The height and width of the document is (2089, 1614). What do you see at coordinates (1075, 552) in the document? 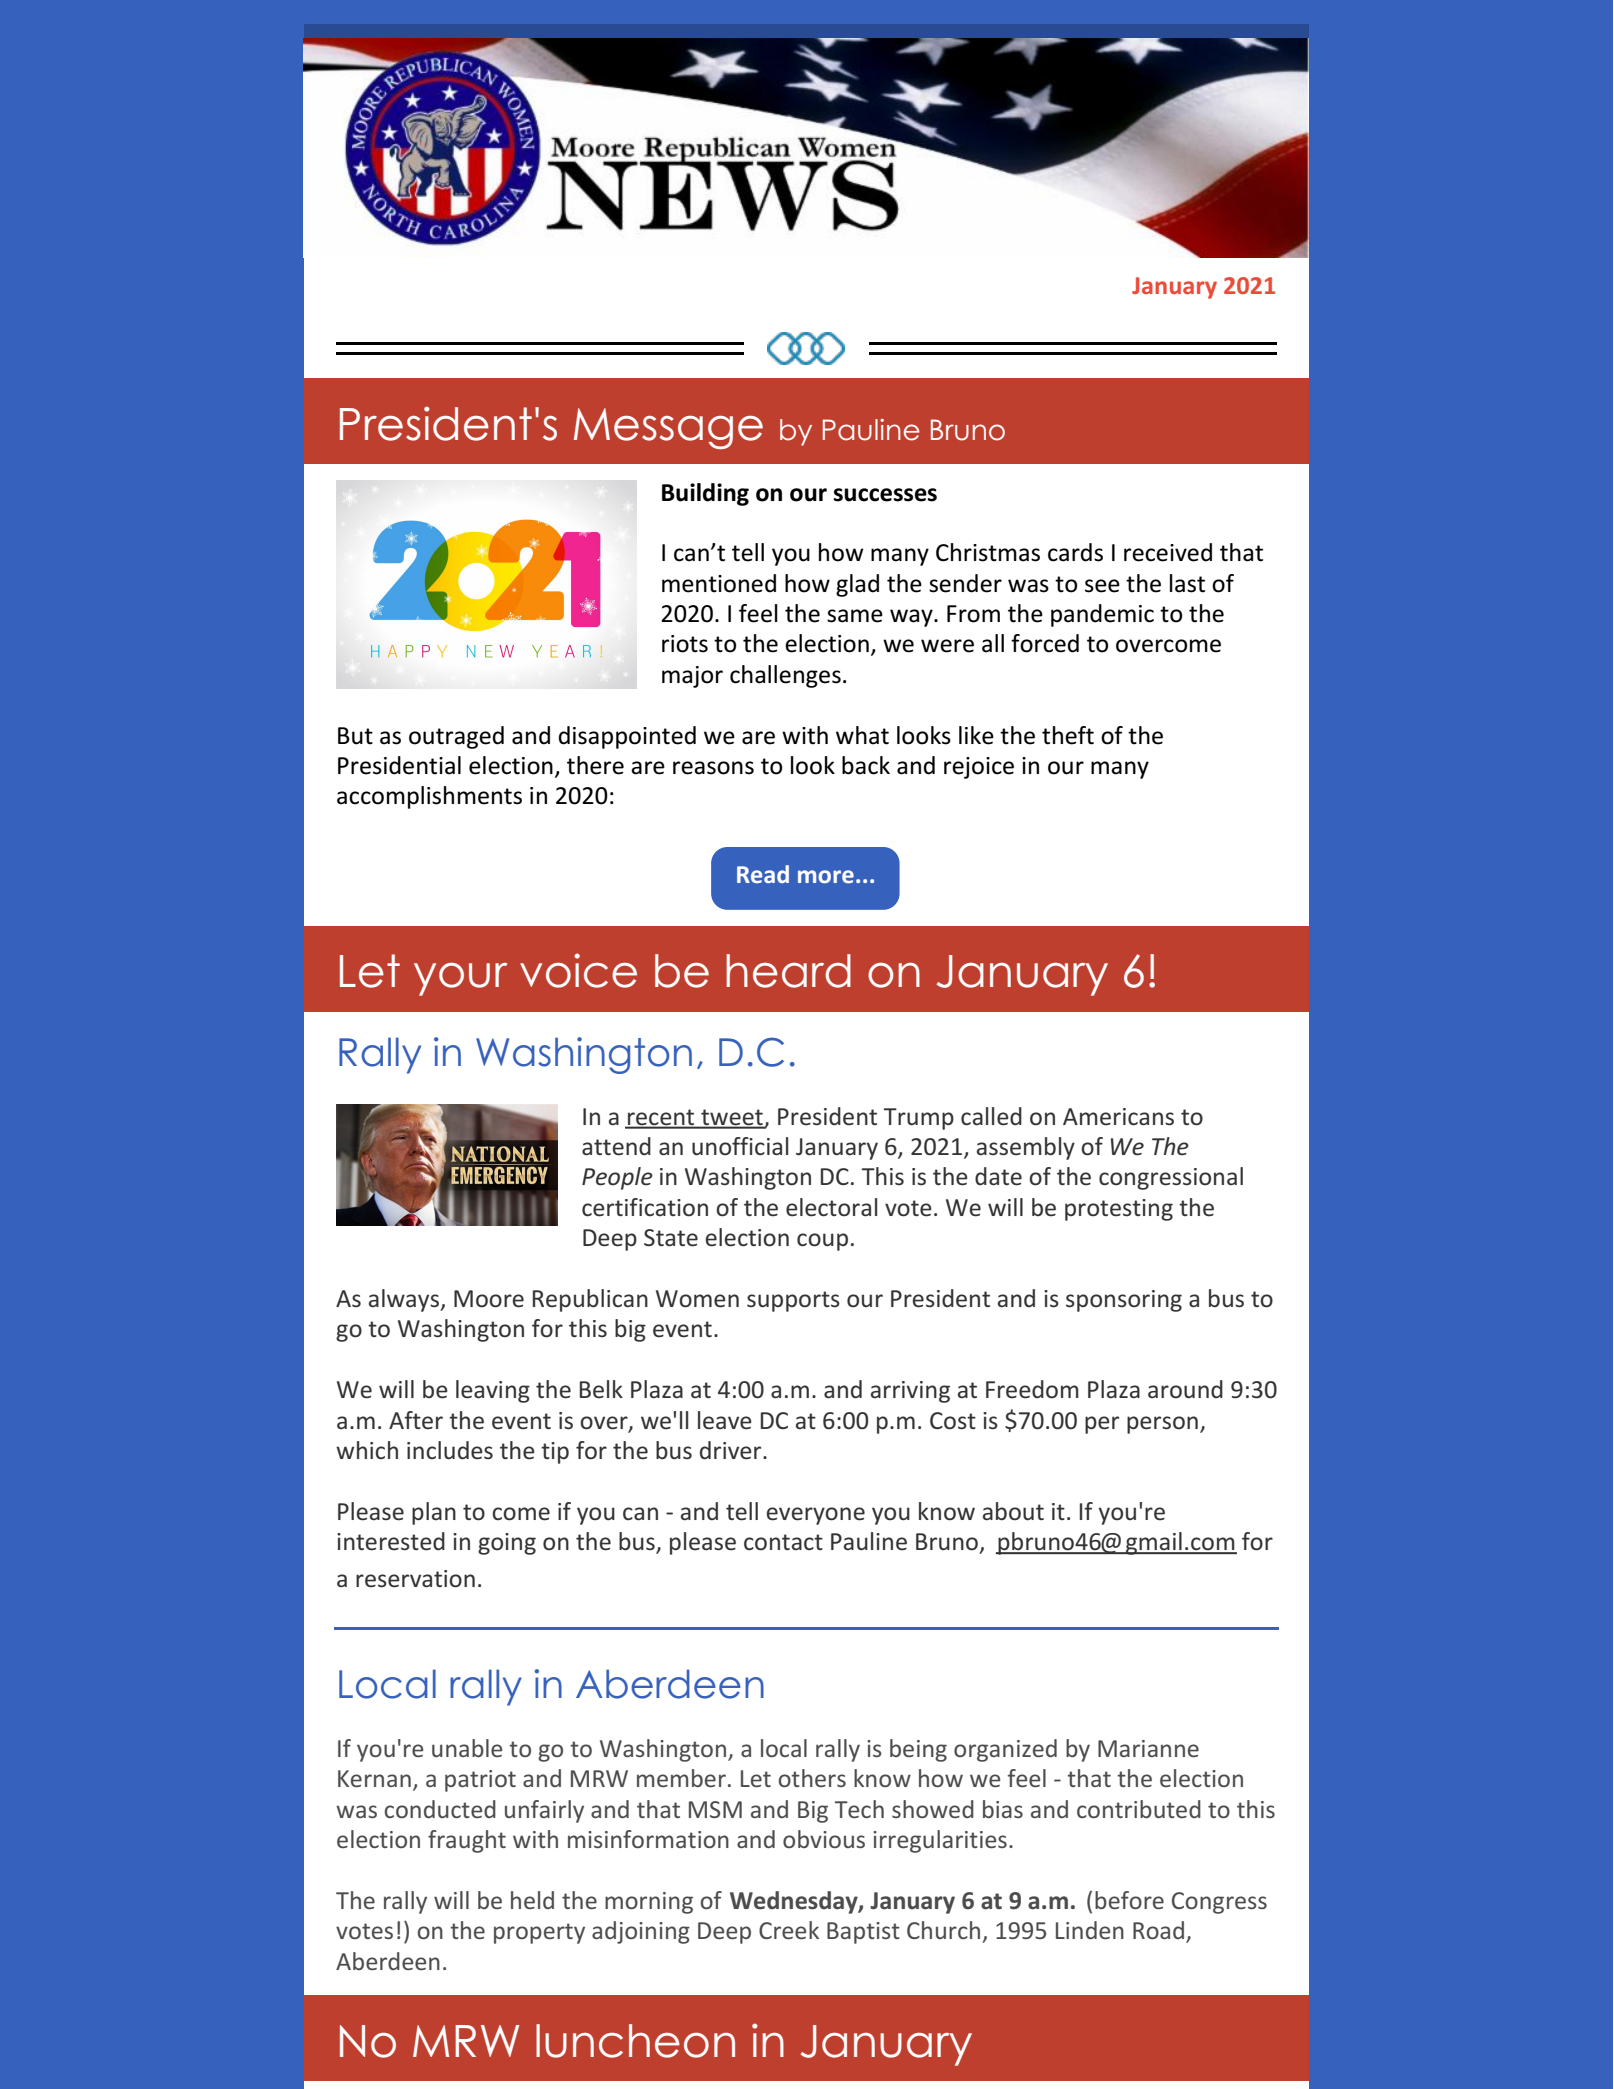
I see `cards` at bounding box center [1075, 552].
